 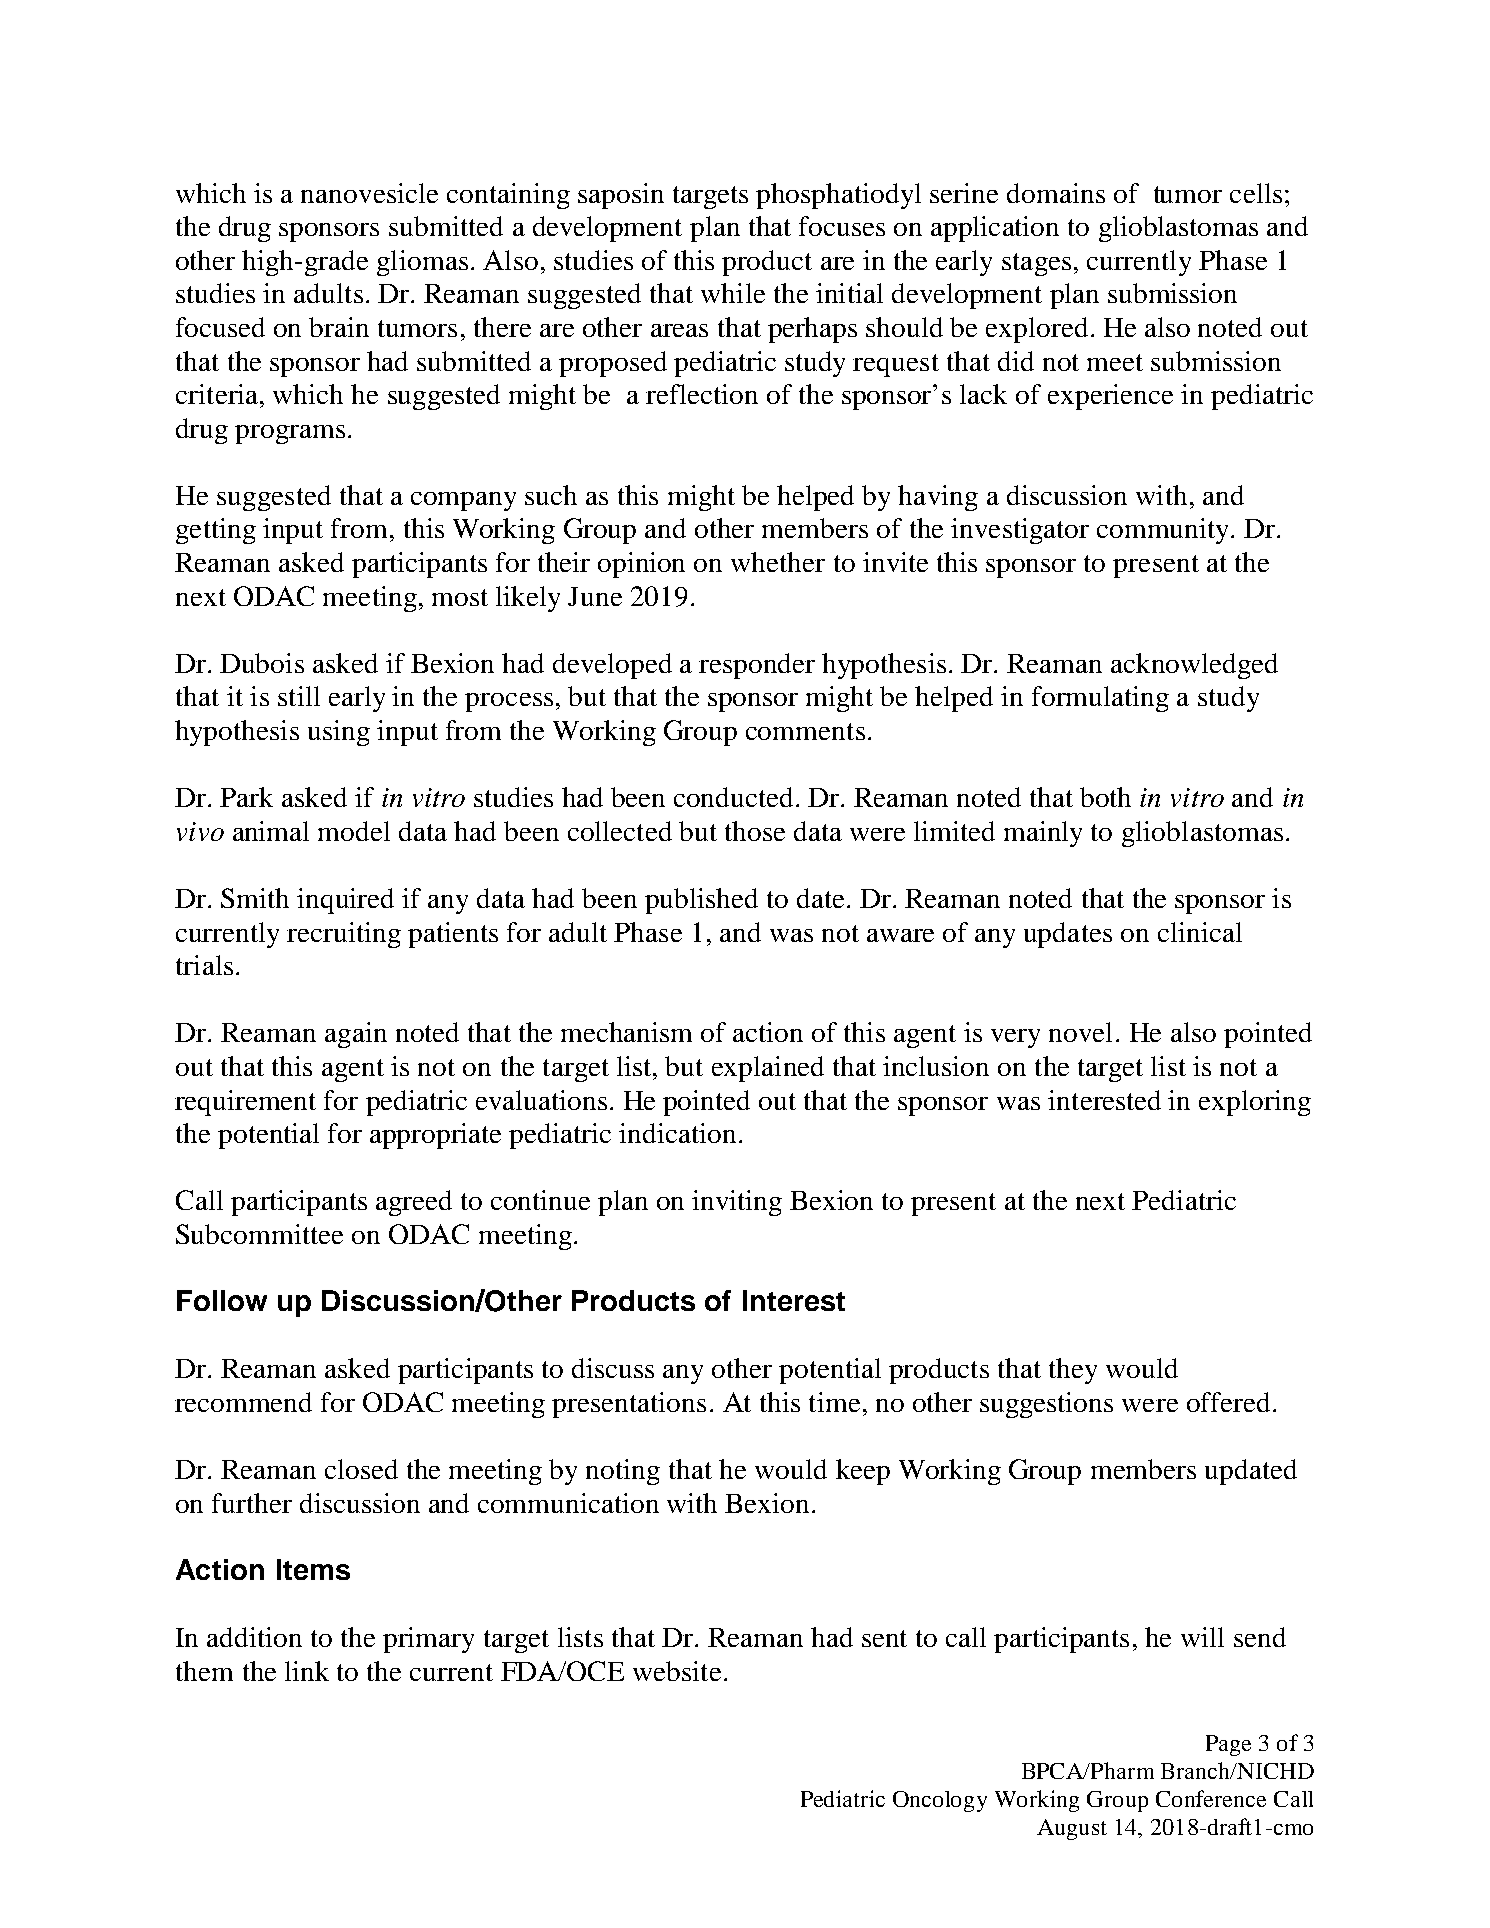 I want to click on website, so click(x=677, y=1671).
